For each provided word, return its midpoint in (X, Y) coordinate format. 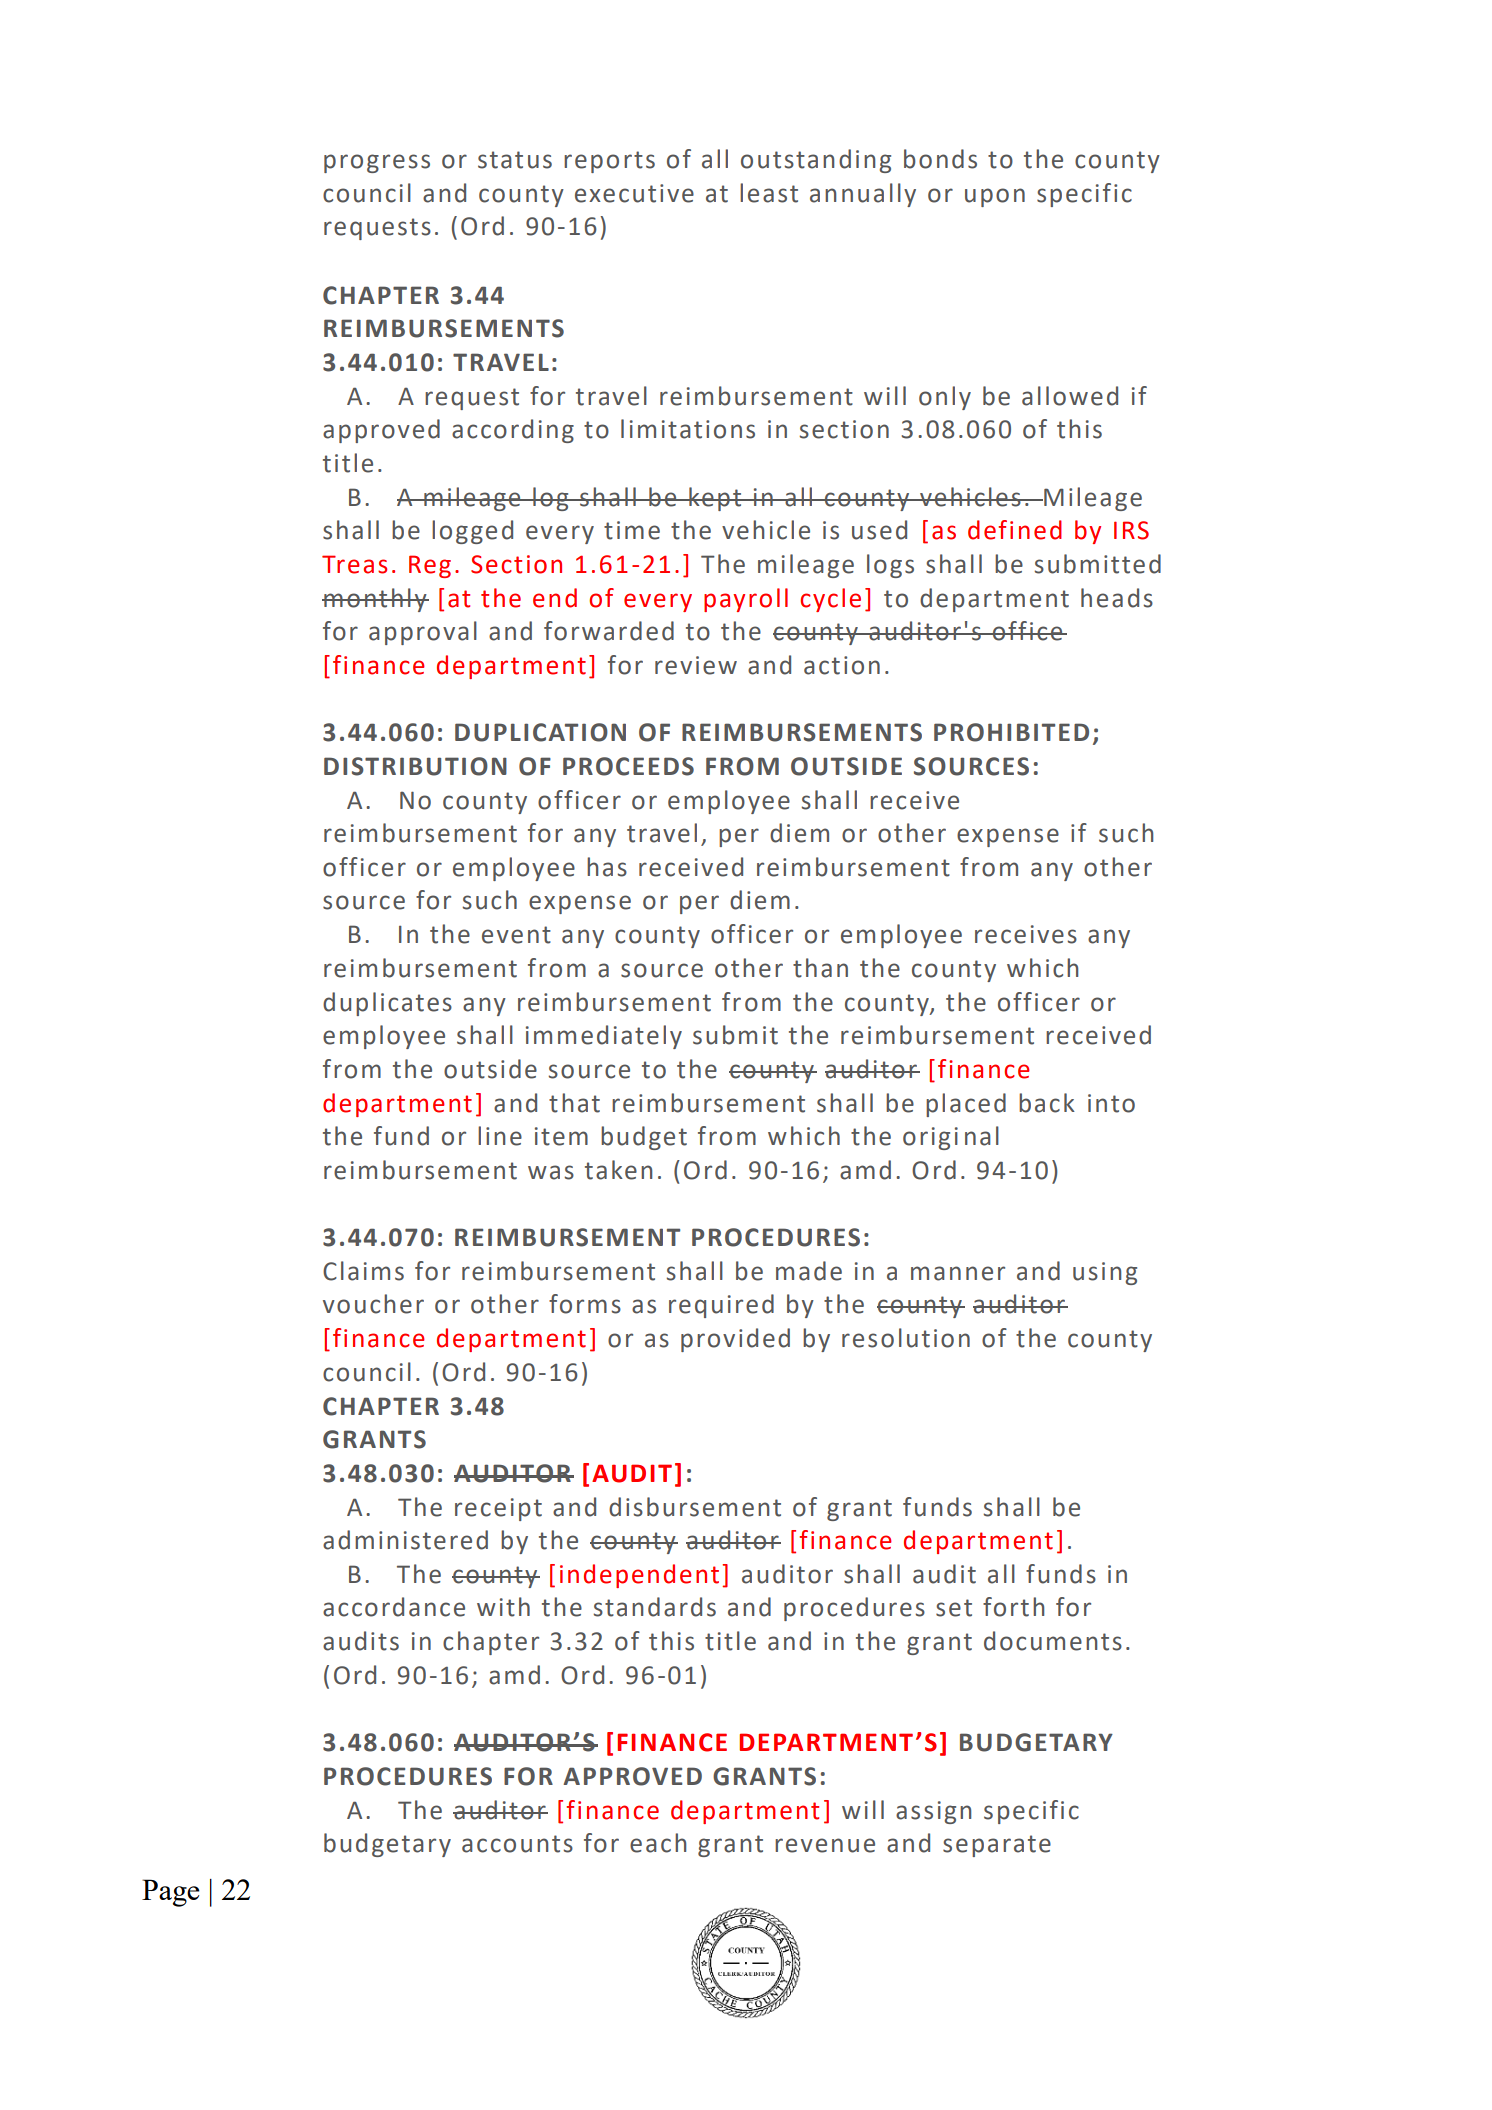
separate (997, 1846)
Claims (363, 1271)
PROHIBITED (1011, 732)
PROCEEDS (628, 766)
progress (377, 163)
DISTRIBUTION (415, 766)
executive (634, 193)
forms (585, 1304)
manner (958, 1273)
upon (995, 197)
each (658, 1843)
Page (171, 1893)
